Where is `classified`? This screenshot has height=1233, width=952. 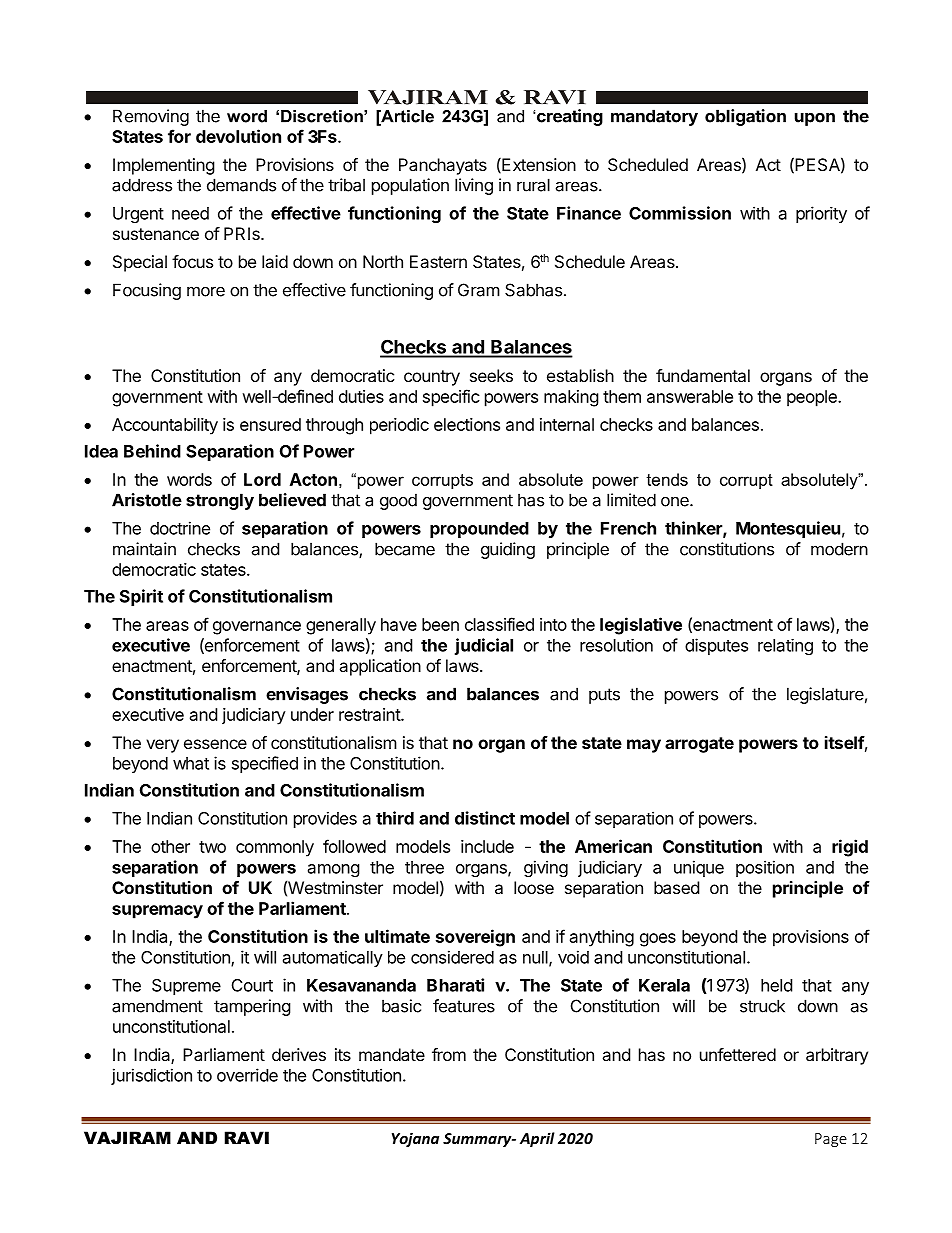 classified is located at coordinates (499, 624).
